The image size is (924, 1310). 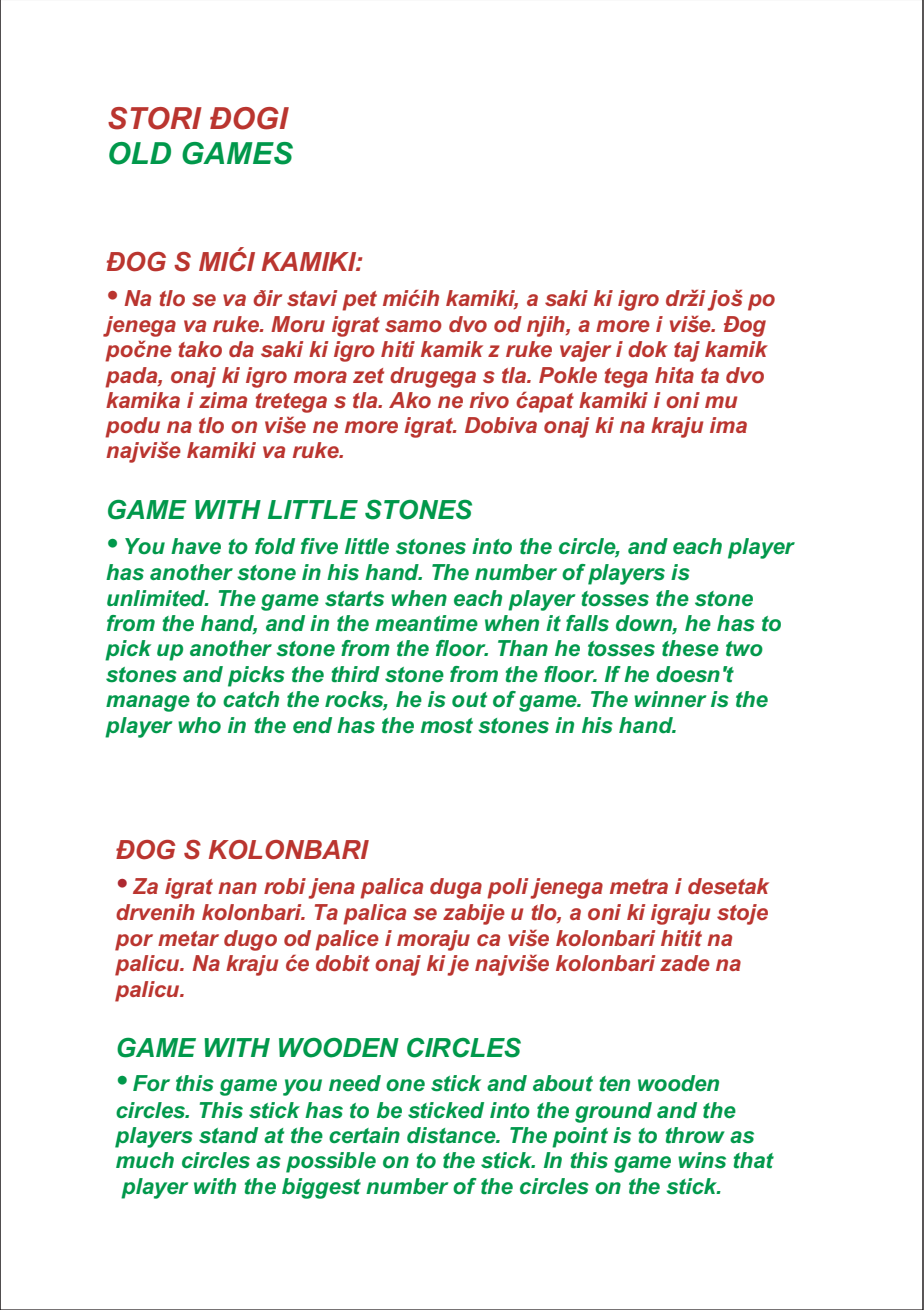 I want to click on zima, so click(x=223, y=400).
